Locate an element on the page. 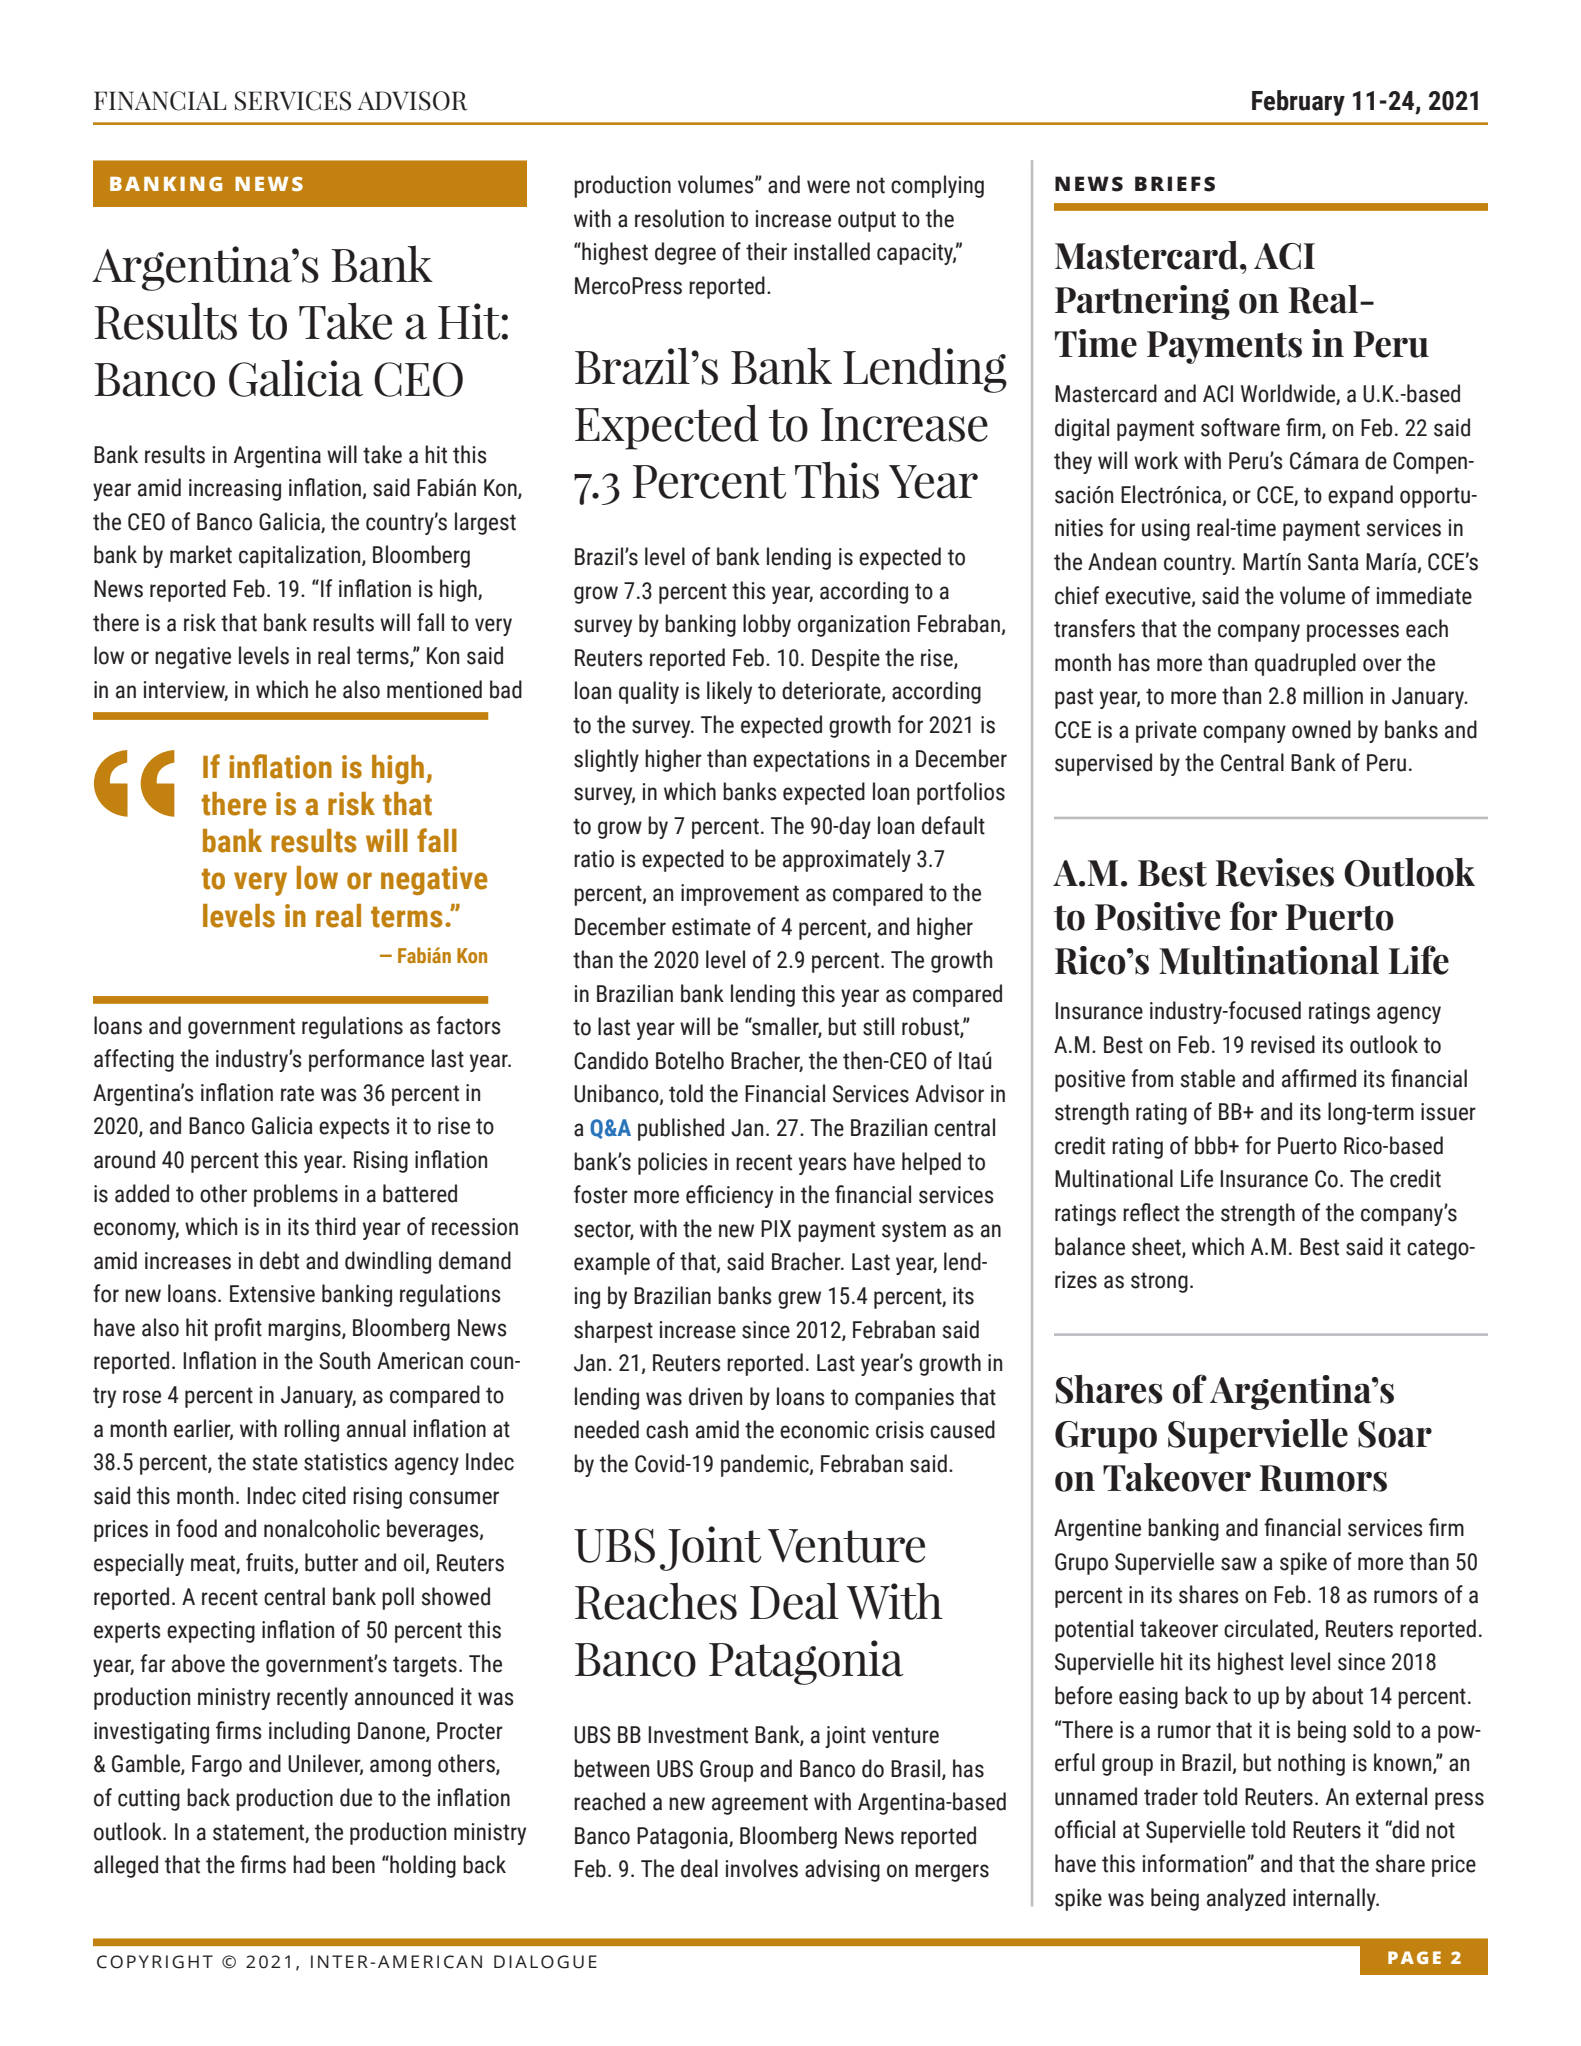  expectations is located at coordinates (811, 761).
